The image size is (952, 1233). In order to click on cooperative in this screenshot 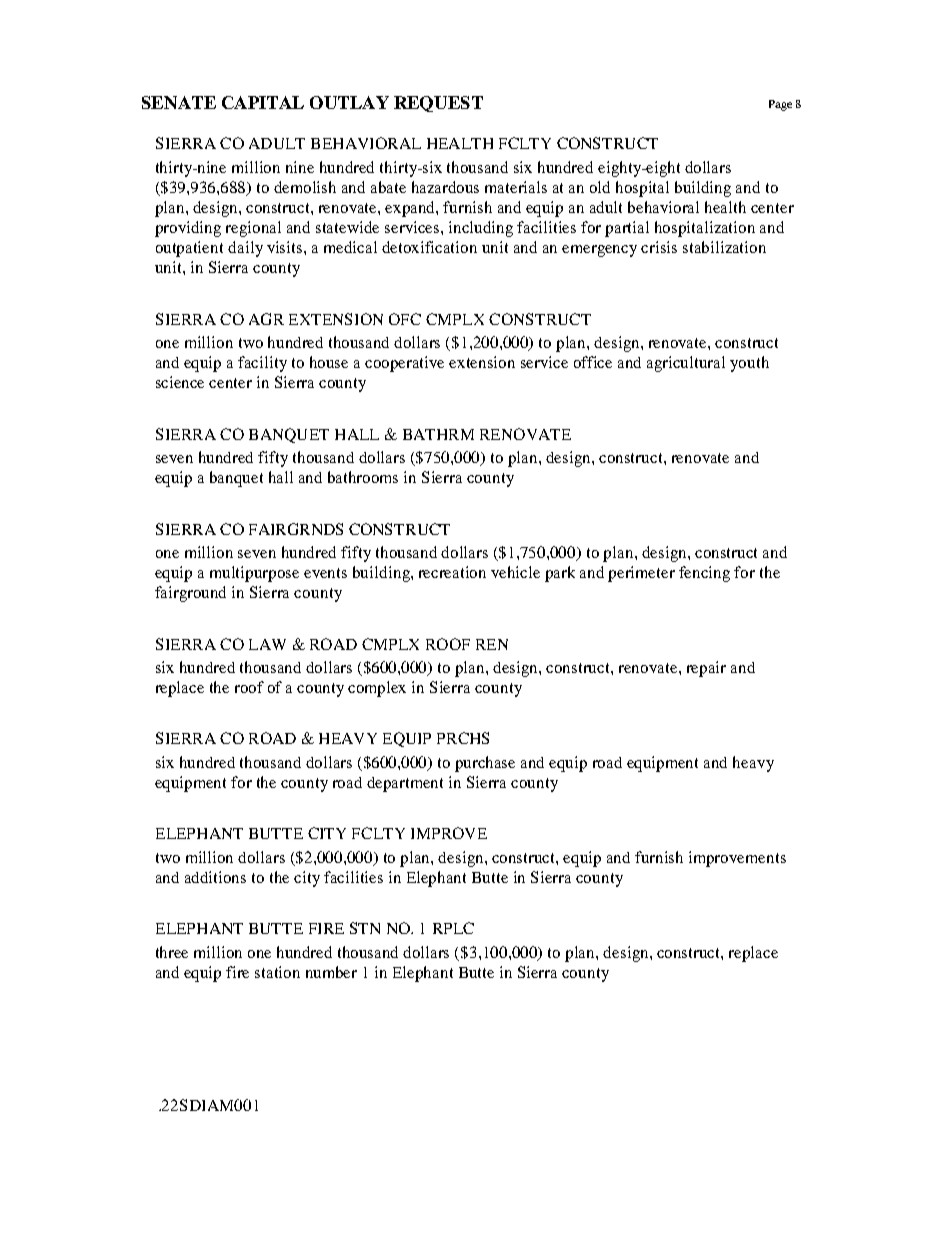, I will do `click(404, 364)`.
